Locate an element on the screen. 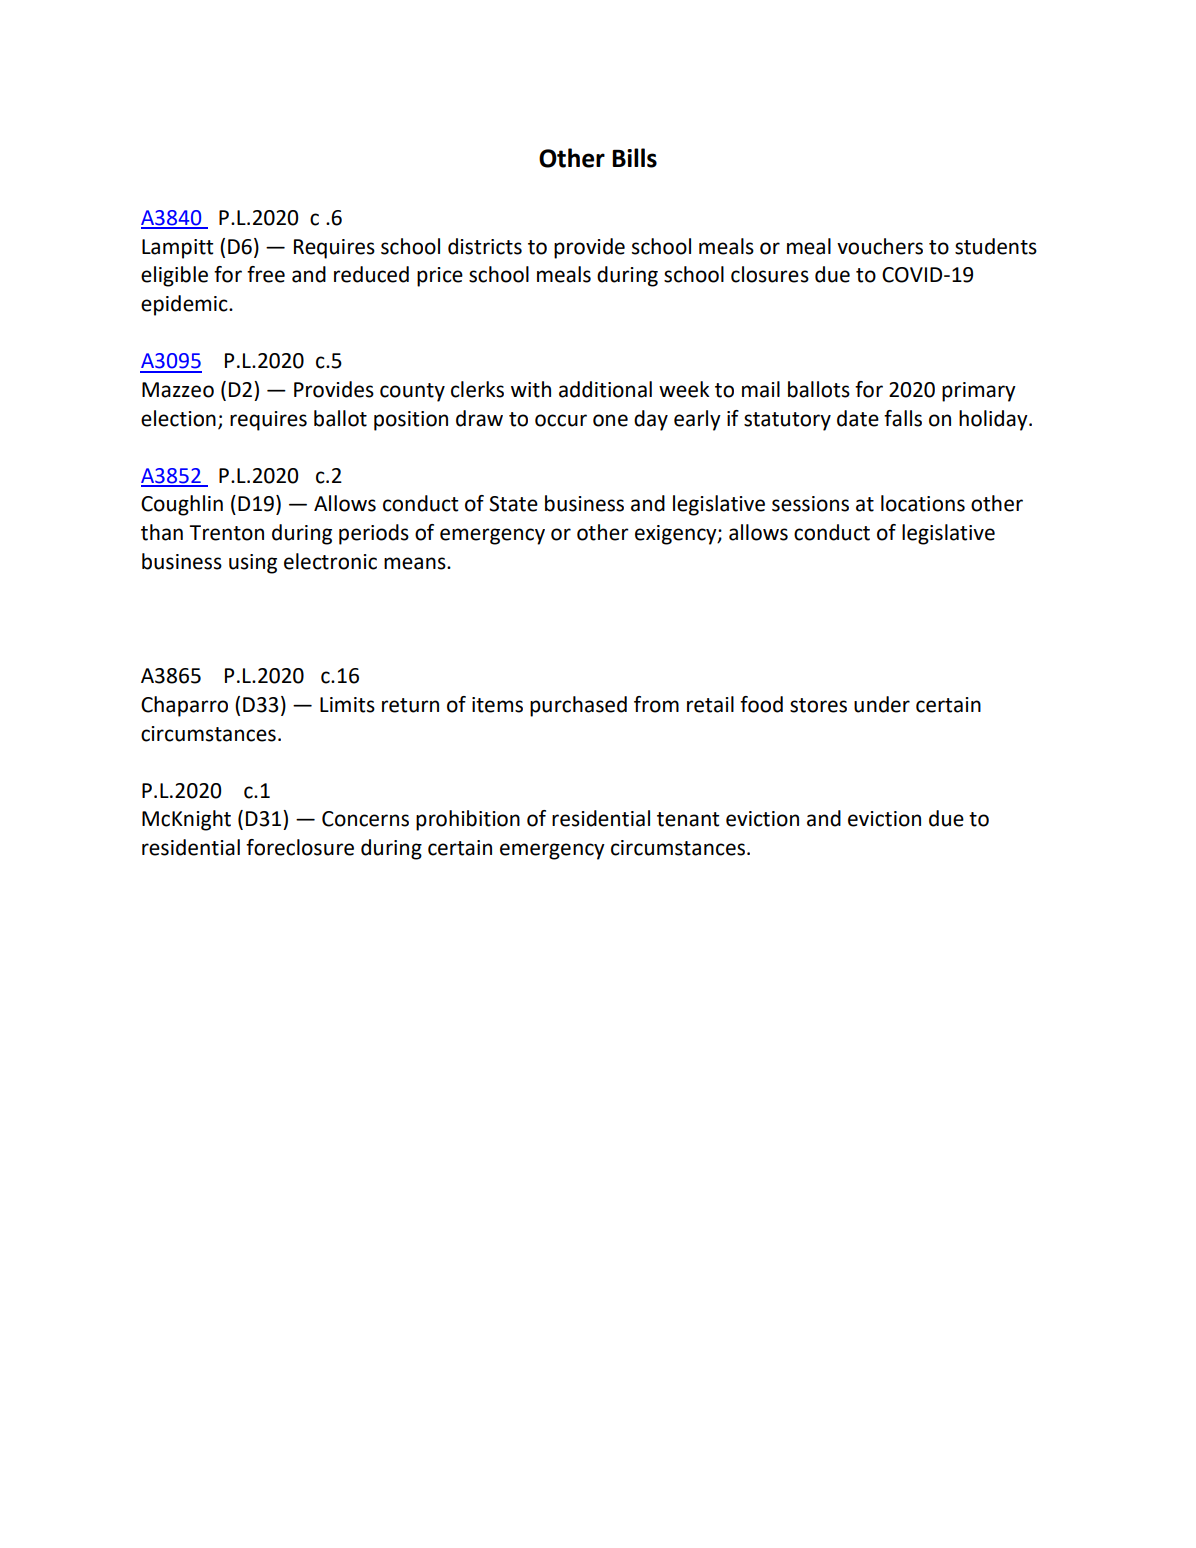 Image resolution: width=1196 pixels, height=1548 pixels. locations is located at coordinates (923, 503).
